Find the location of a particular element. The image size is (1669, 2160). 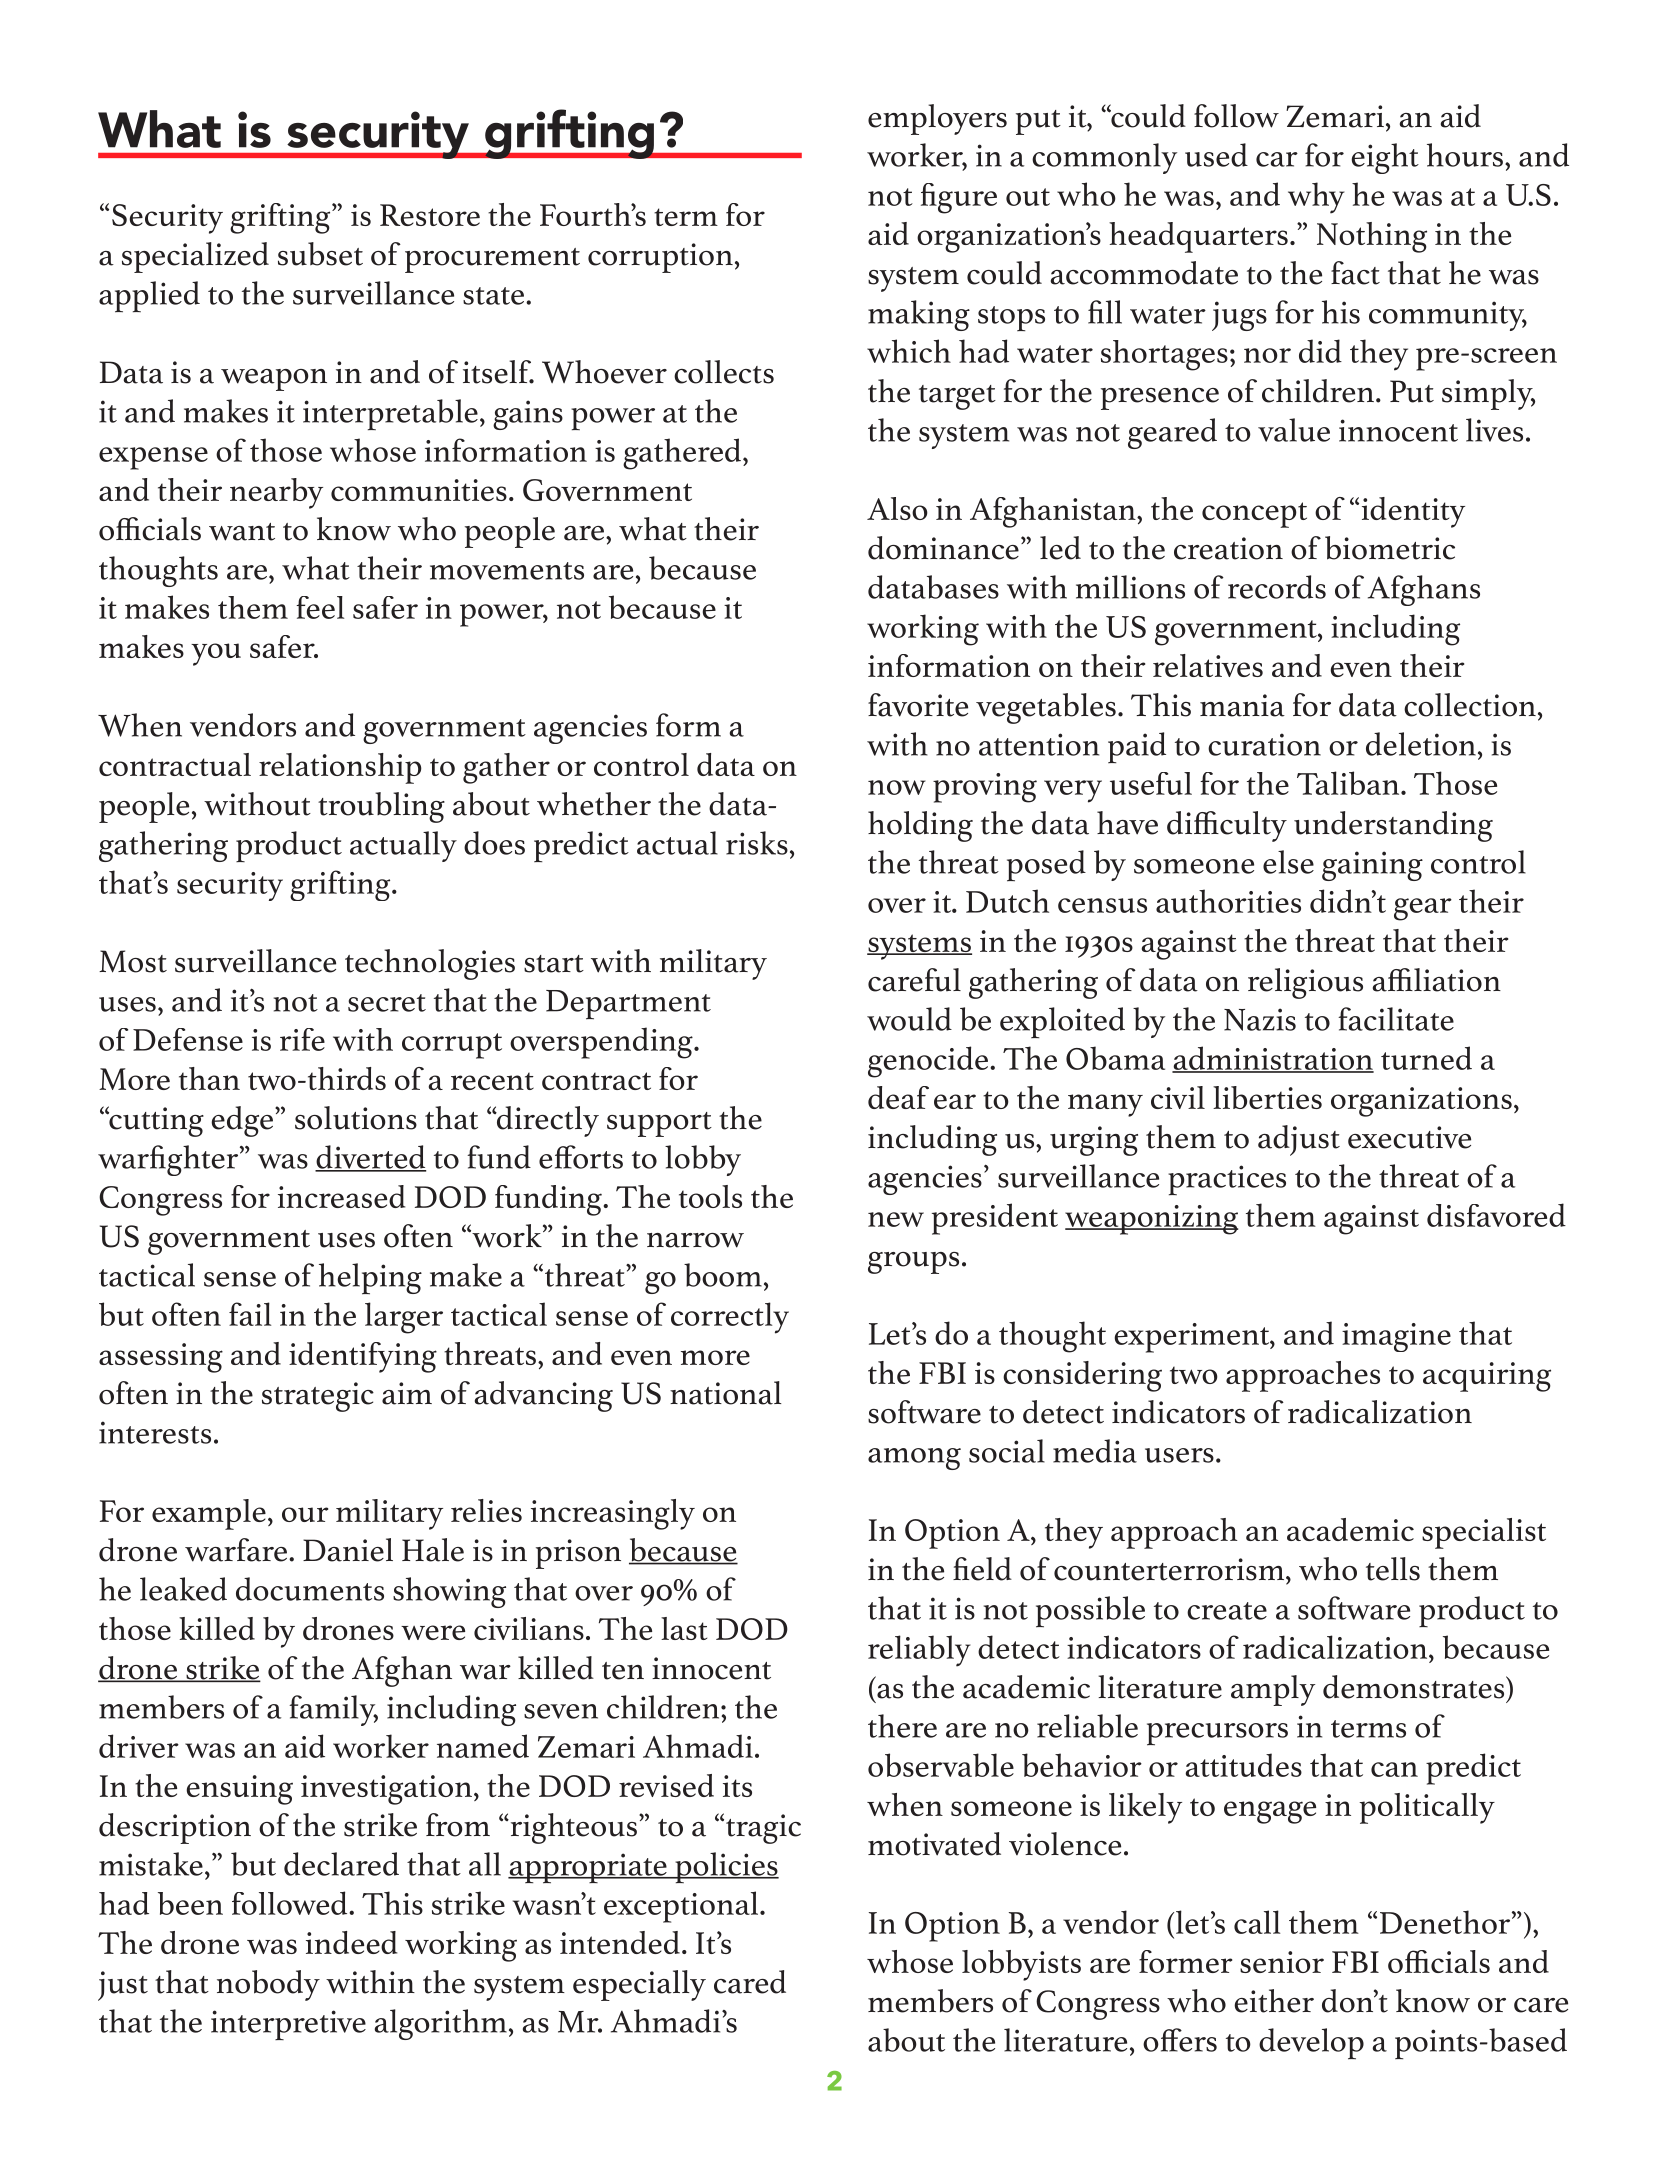

gaining is located at coordinates (1372, 866).
